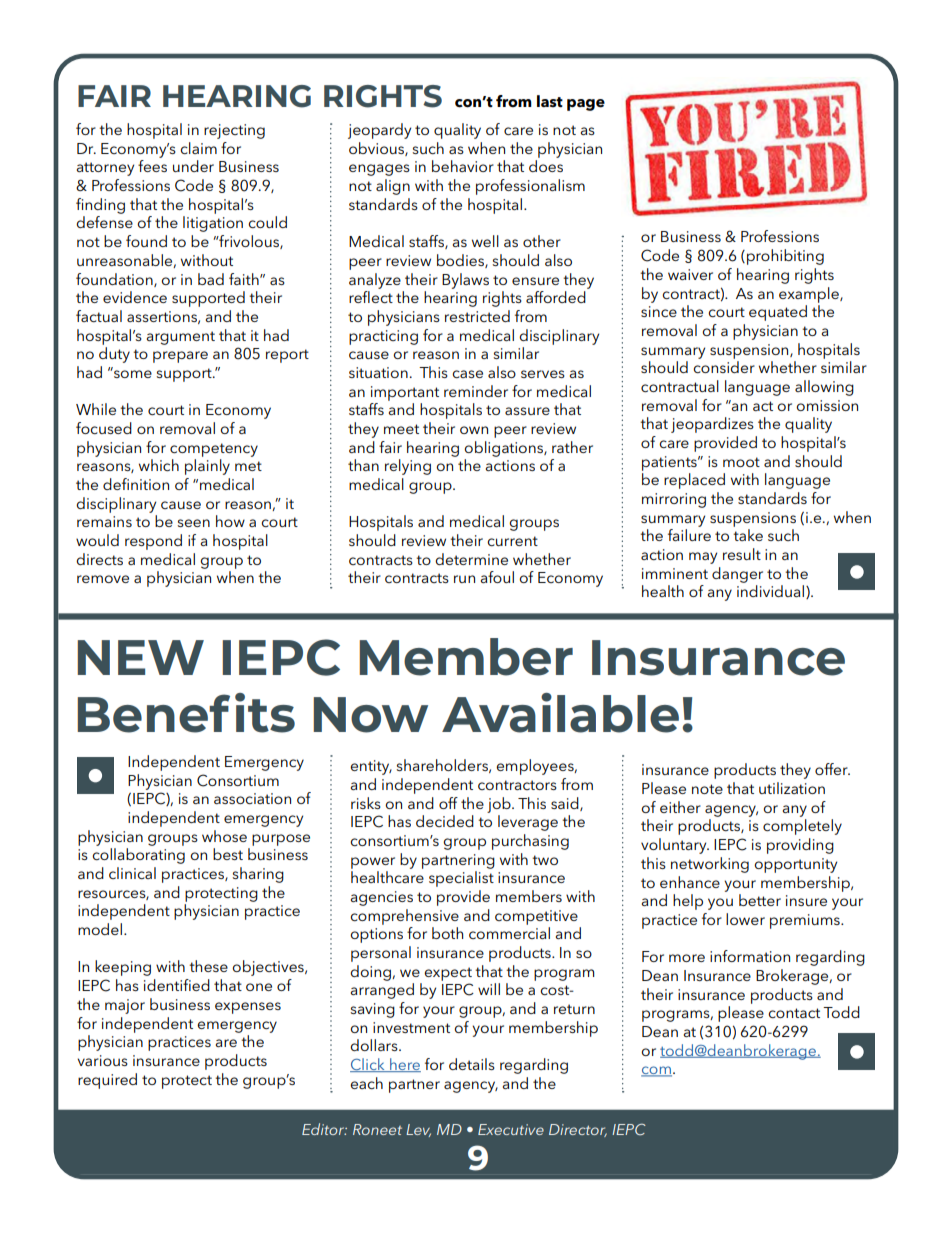 This screenshot has height=1233, width=952. I want to click on prepare, so click(180, 357).
